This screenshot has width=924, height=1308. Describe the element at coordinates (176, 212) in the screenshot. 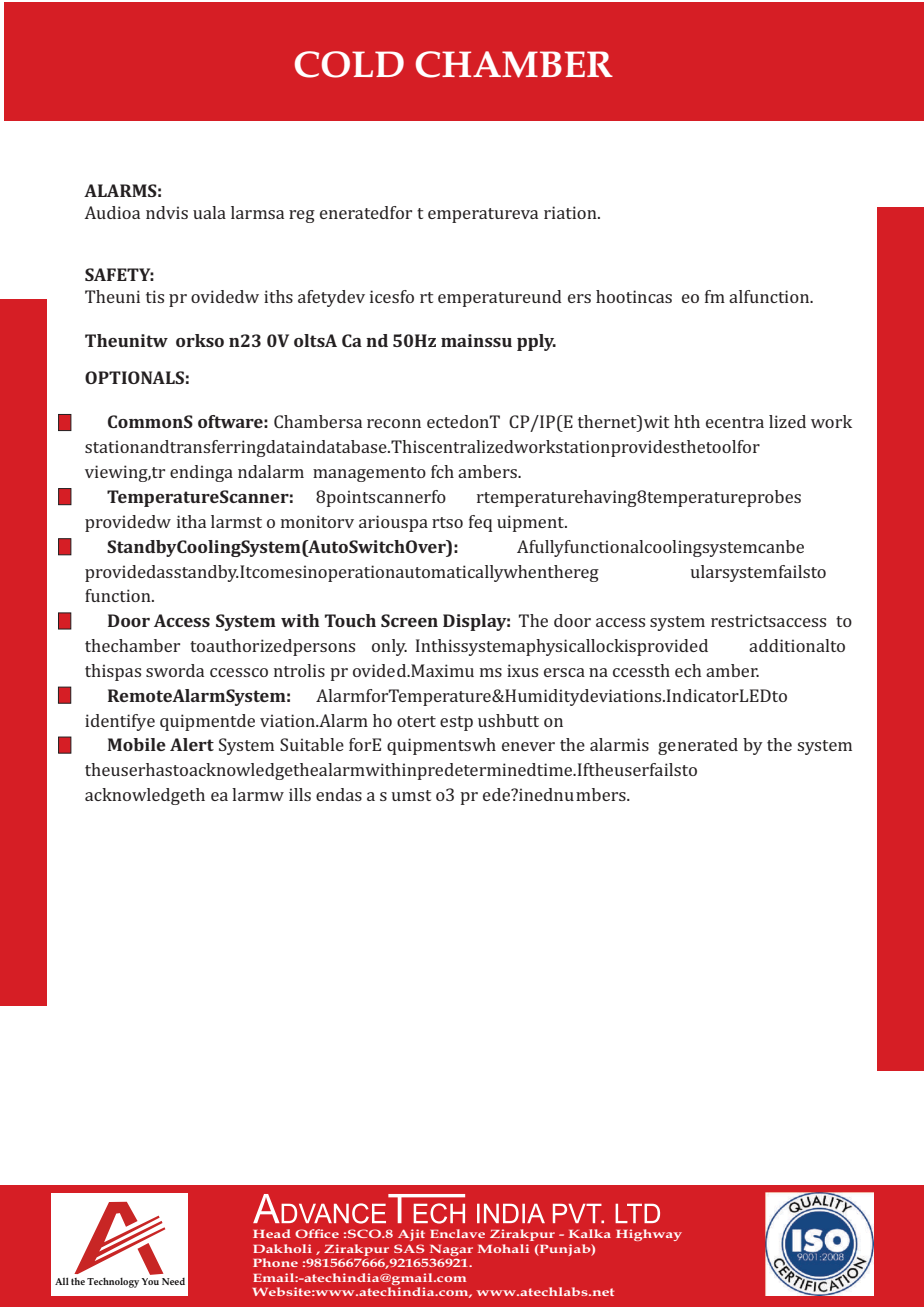

I see `vis` at that location.
